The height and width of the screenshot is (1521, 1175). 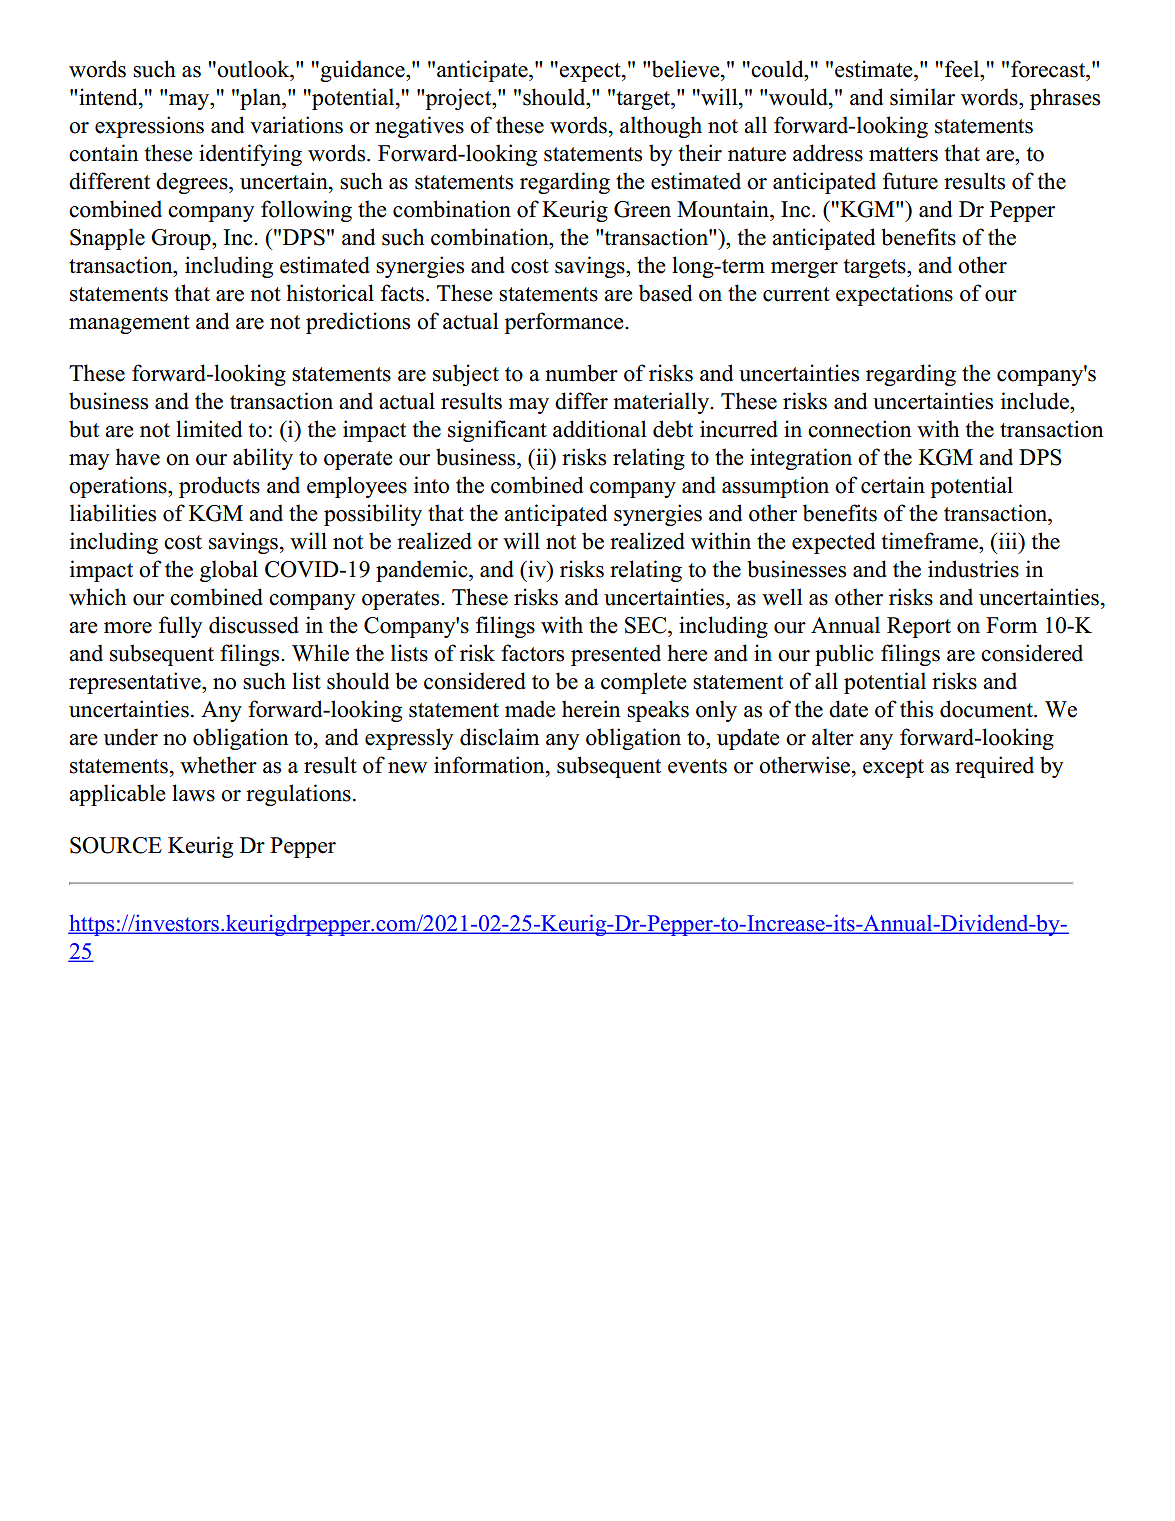 What do you see at coordinates (922, 97) in the screenshot?
I see `similar` at bounding box center [922, 97].
